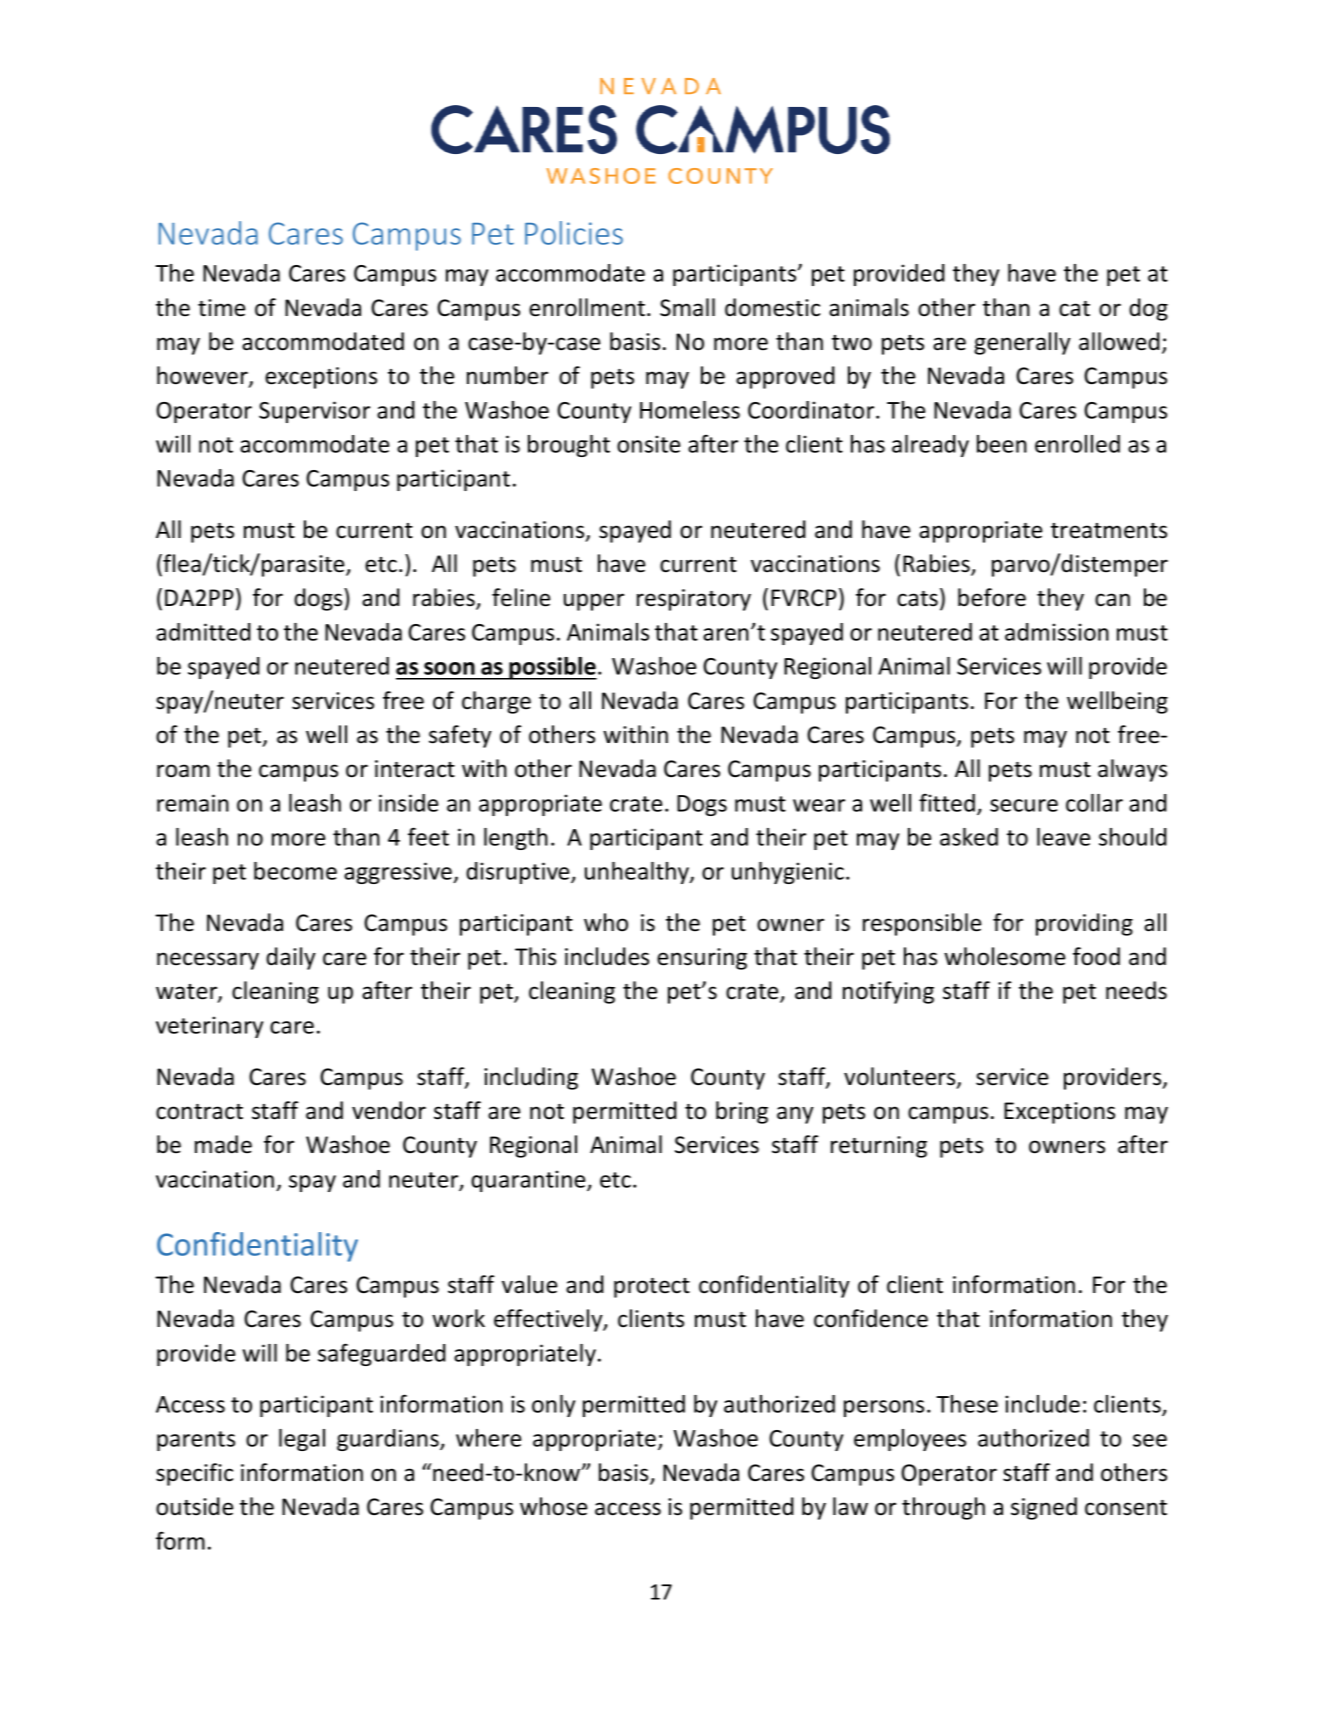 This screenshot has width=1323, height=1712. I want to click on leave, so click(1063, 837).
